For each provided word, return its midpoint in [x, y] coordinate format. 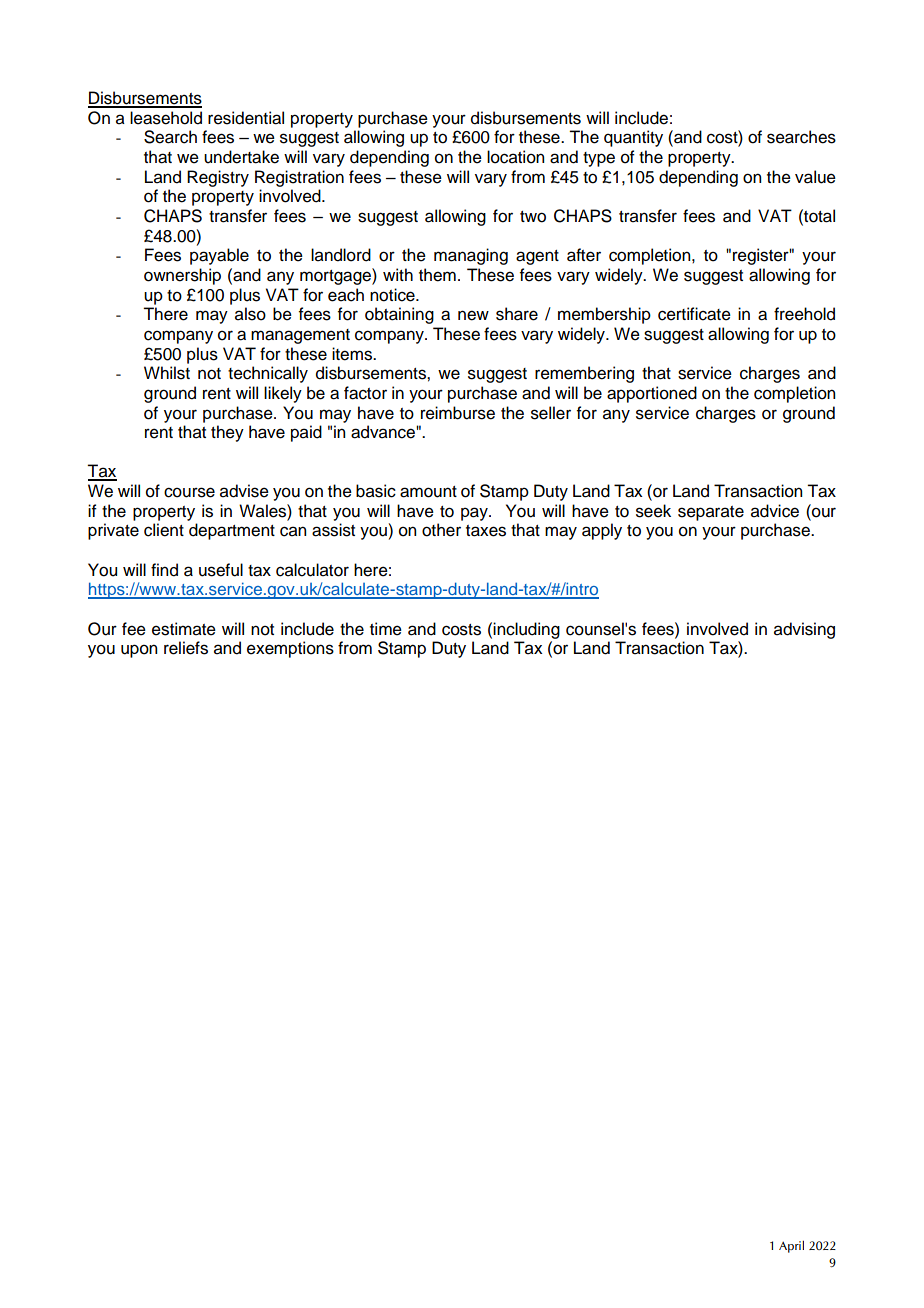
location [515, 157]
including [526, 630]
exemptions [290, 649]
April [791, 1246]
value [815, 177]
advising [804, 630]
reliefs [186, 648]
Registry [218, 178]
